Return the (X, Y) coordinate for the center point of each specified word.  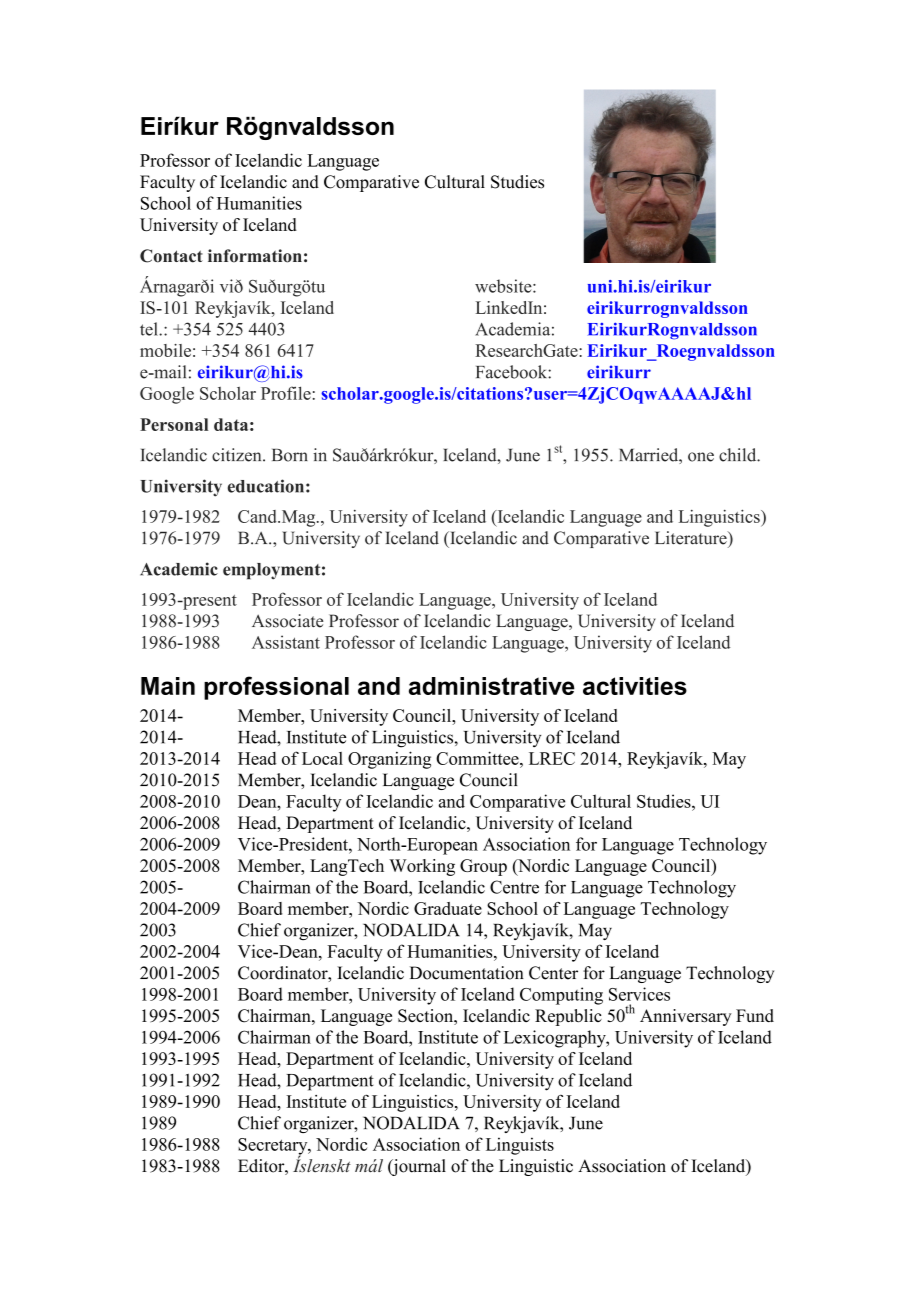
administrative (492, 686)
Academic (179, 569)
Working (422, 867)
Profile (286, 393)
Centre (514, 887)
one (701, 457)
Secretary (274, 1147)
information (255, 256)
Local (322, 758)
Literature (692, 538)
